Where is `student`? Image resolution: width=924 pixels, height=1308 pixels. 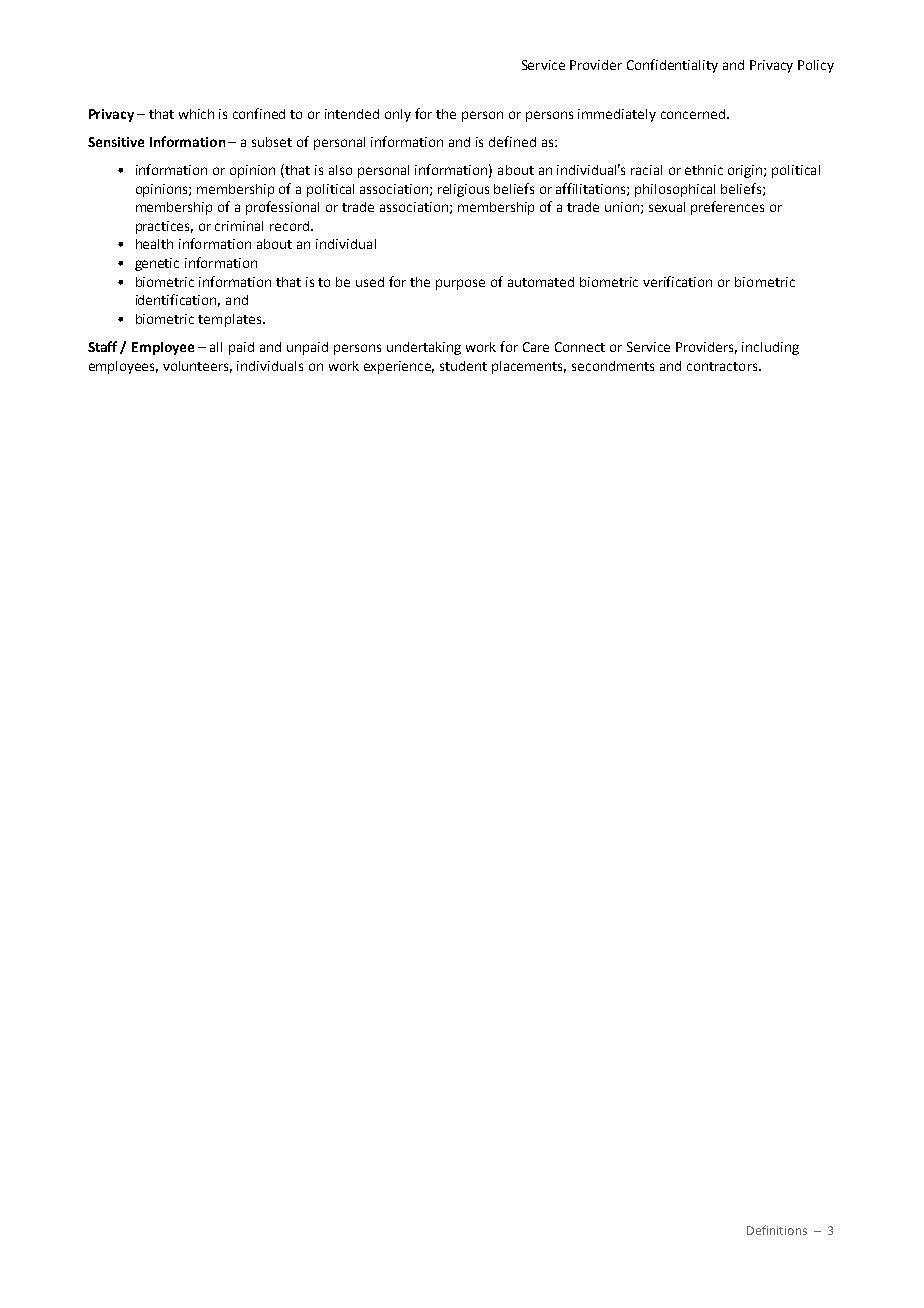
student is located at coordinates (463, 366).
